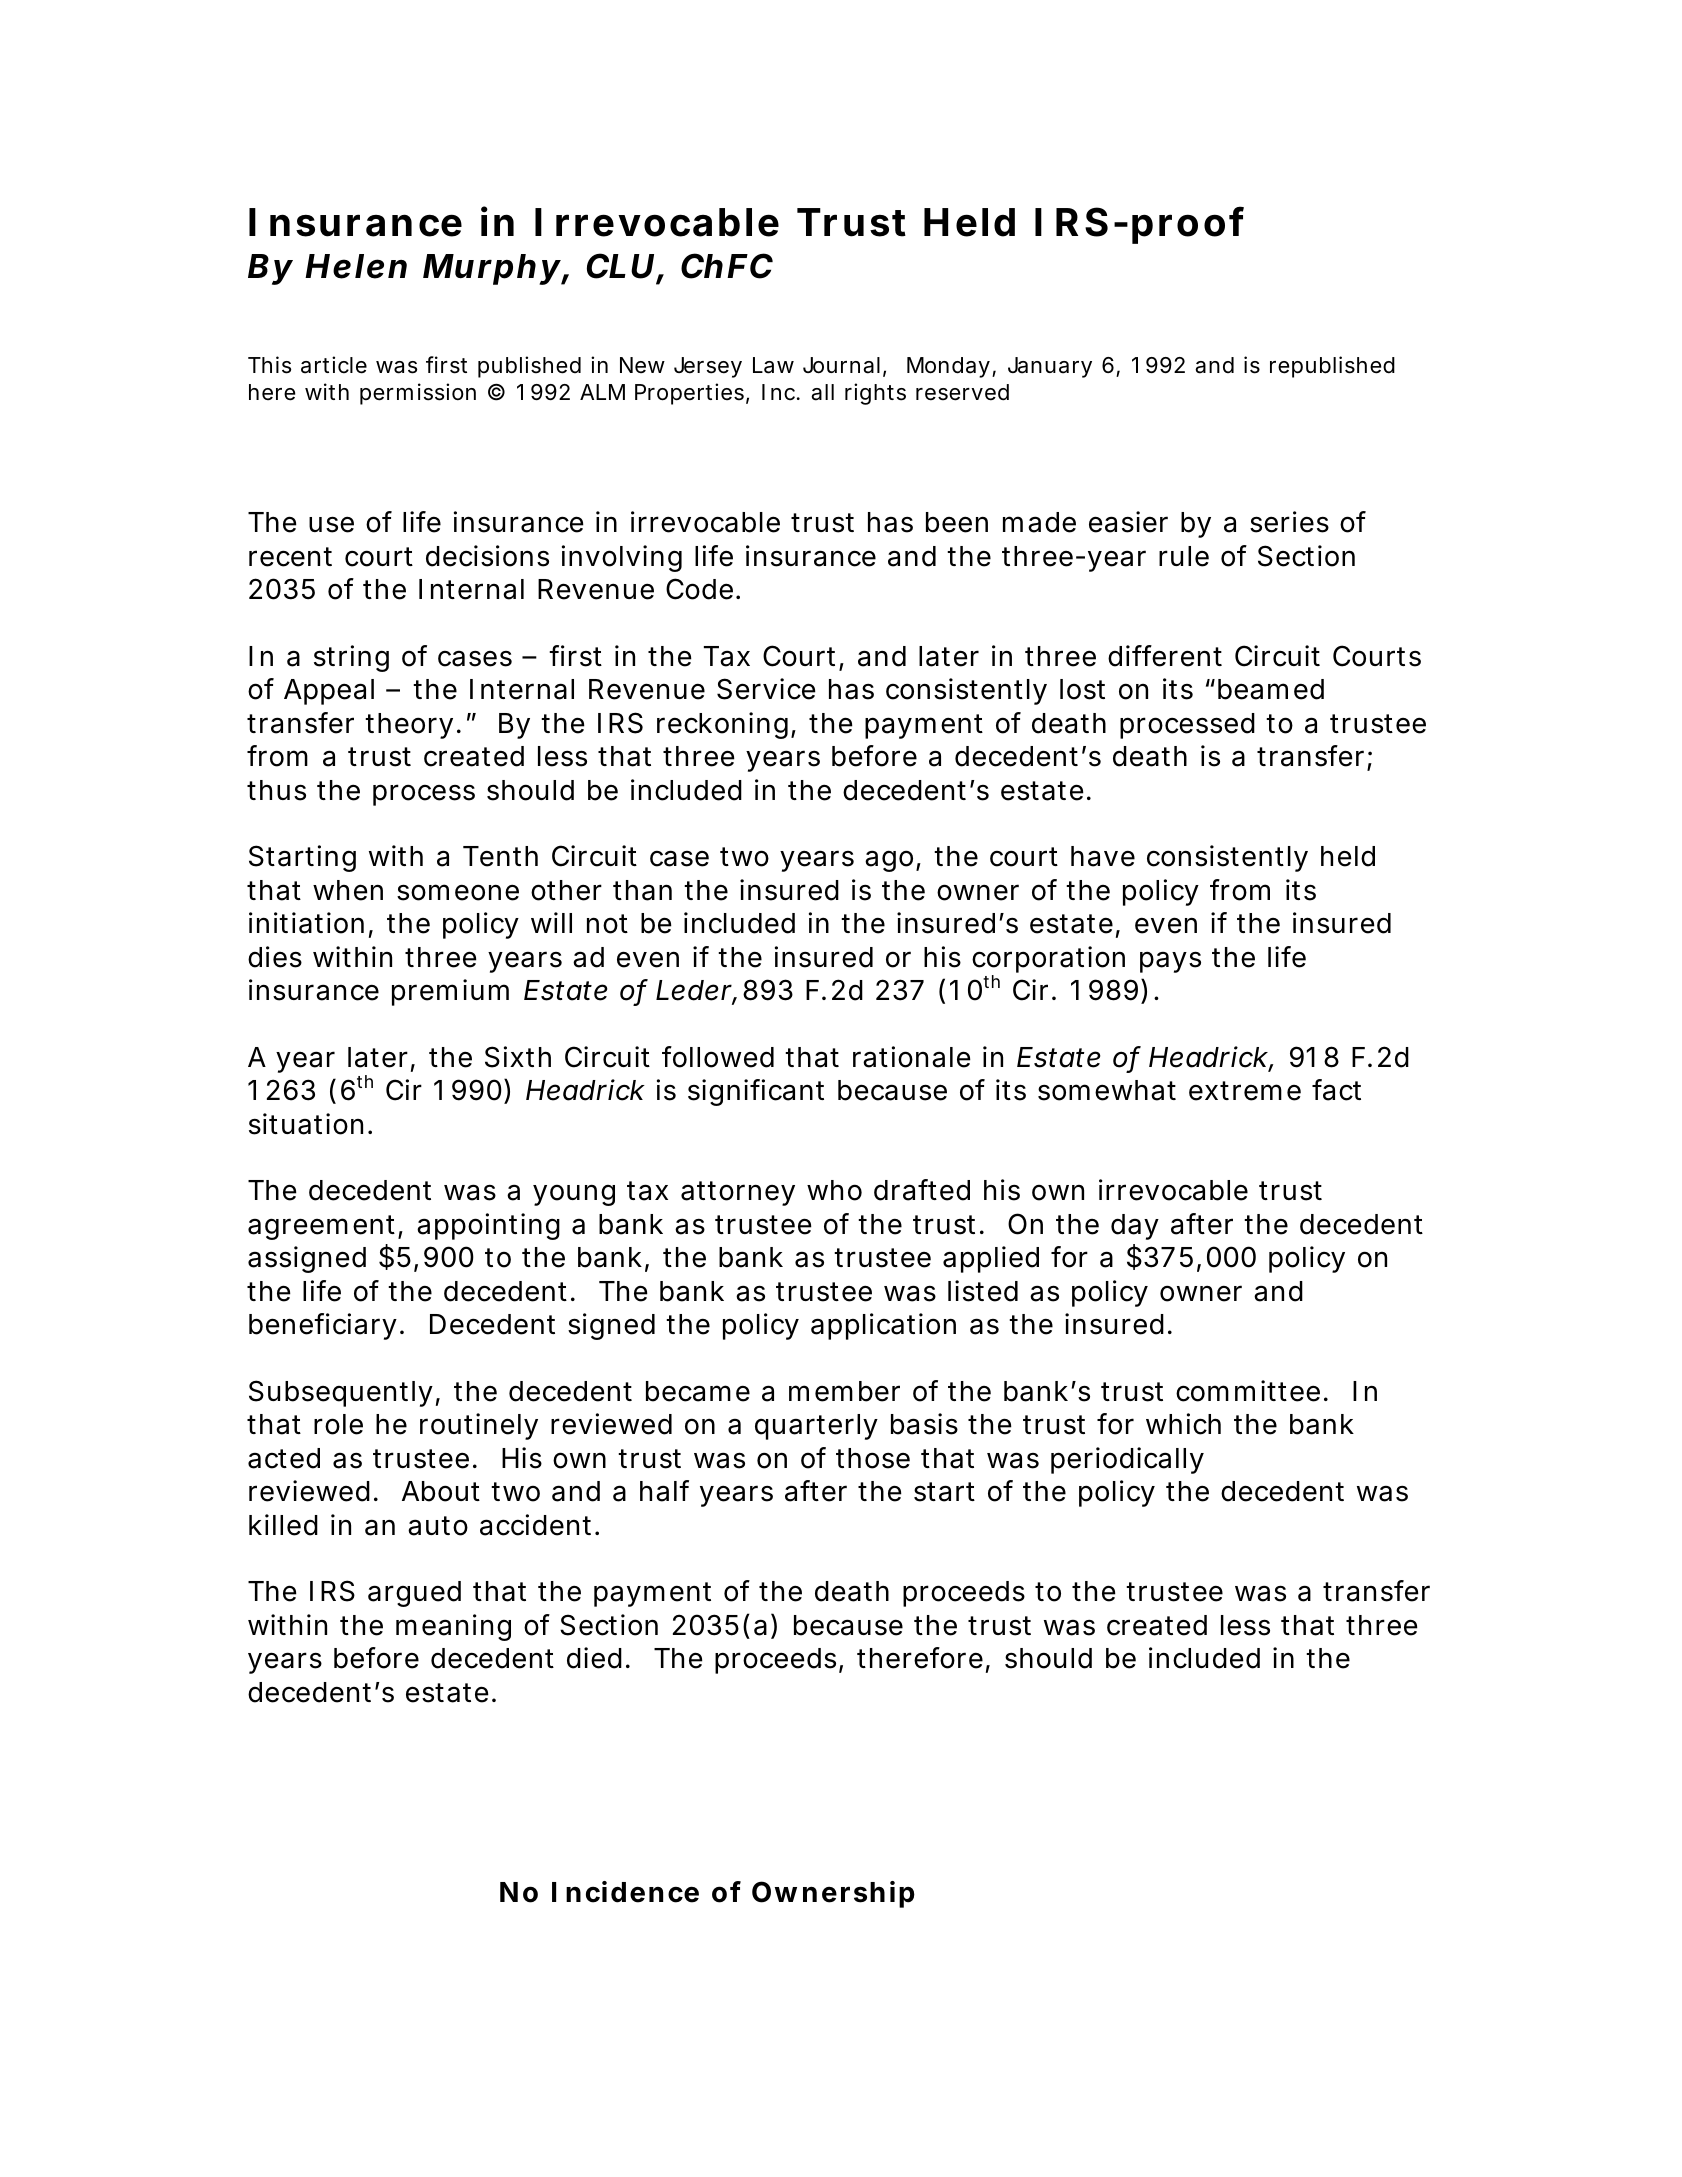 This image has width=1682, height=2177. What do you see at coordinates (1245, 1091) in the image?
I see `extreme` at bounding box center [1245, 1091].
